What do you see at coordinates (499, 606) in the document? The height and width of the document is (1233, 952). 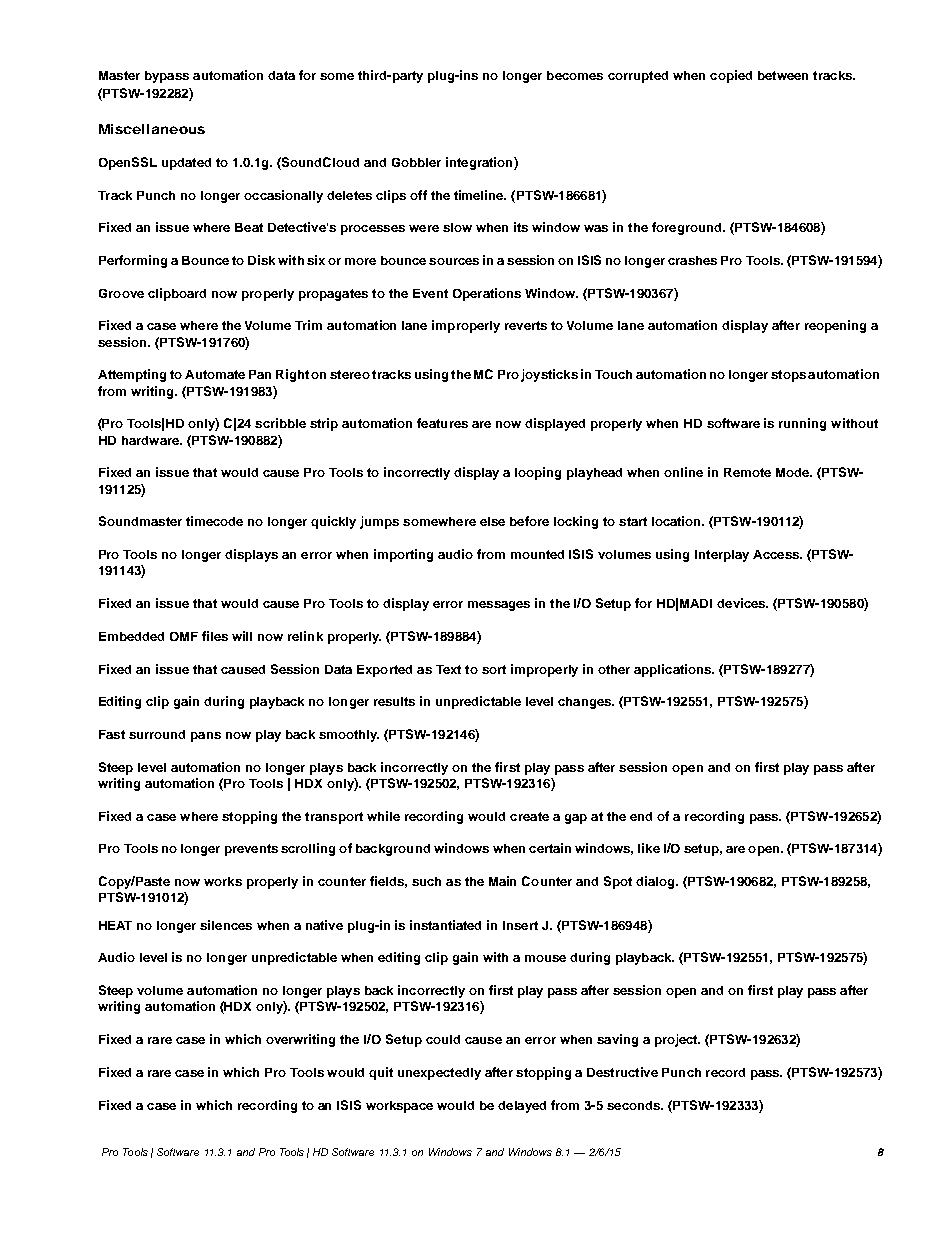 I see `messages` at bounding box center [499, 606].
